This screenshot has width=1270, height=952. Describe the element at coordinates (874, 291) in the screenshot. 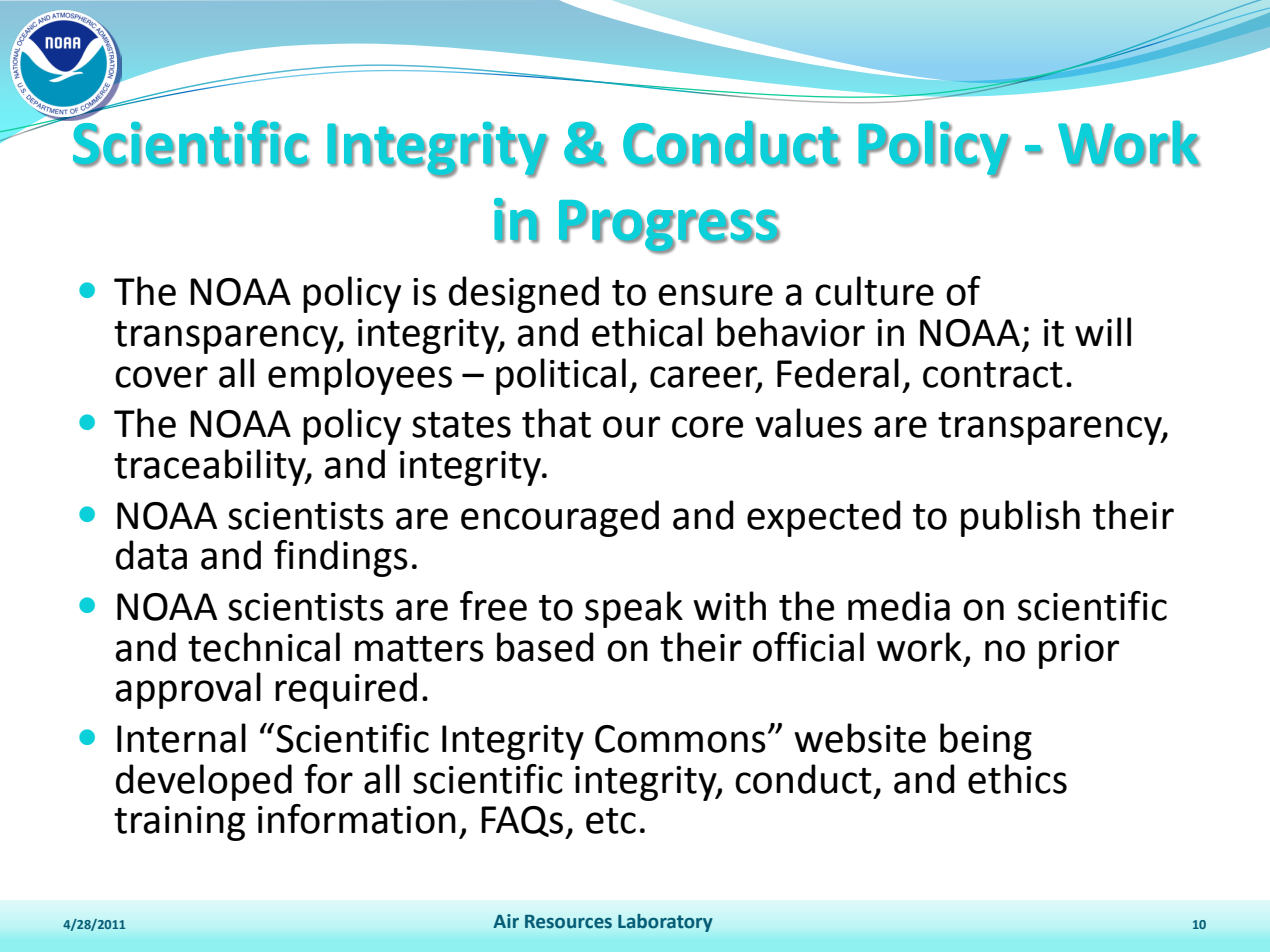

I see `culture` at that location.
